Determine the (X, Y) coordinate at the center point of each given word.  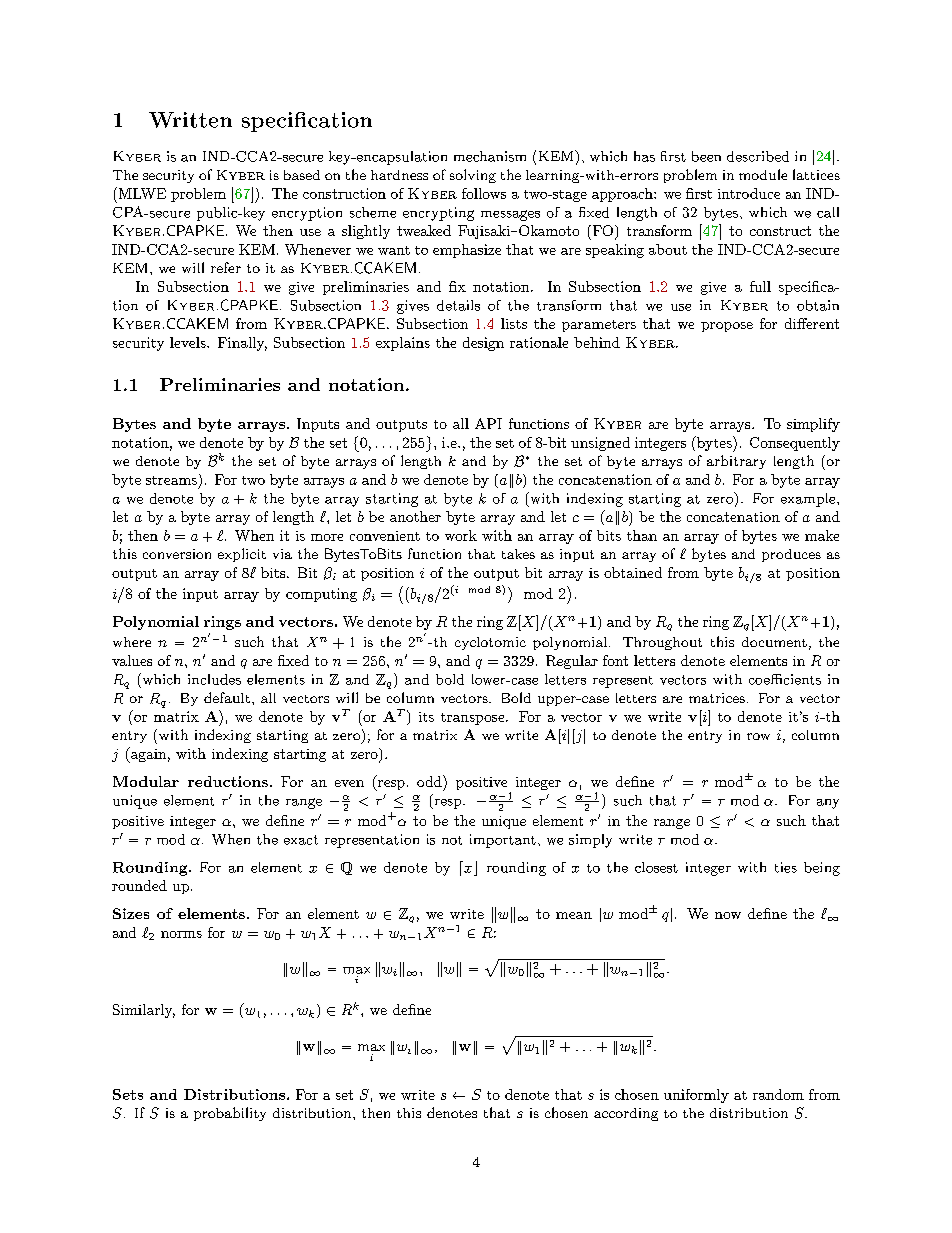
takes (518, 554)
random (778, 1094)
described (758, 156)
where (132, 642)
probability (230, 1114)
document (774, 642)
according (626, 1114)
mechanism (490, 156)
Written (190, 120)
